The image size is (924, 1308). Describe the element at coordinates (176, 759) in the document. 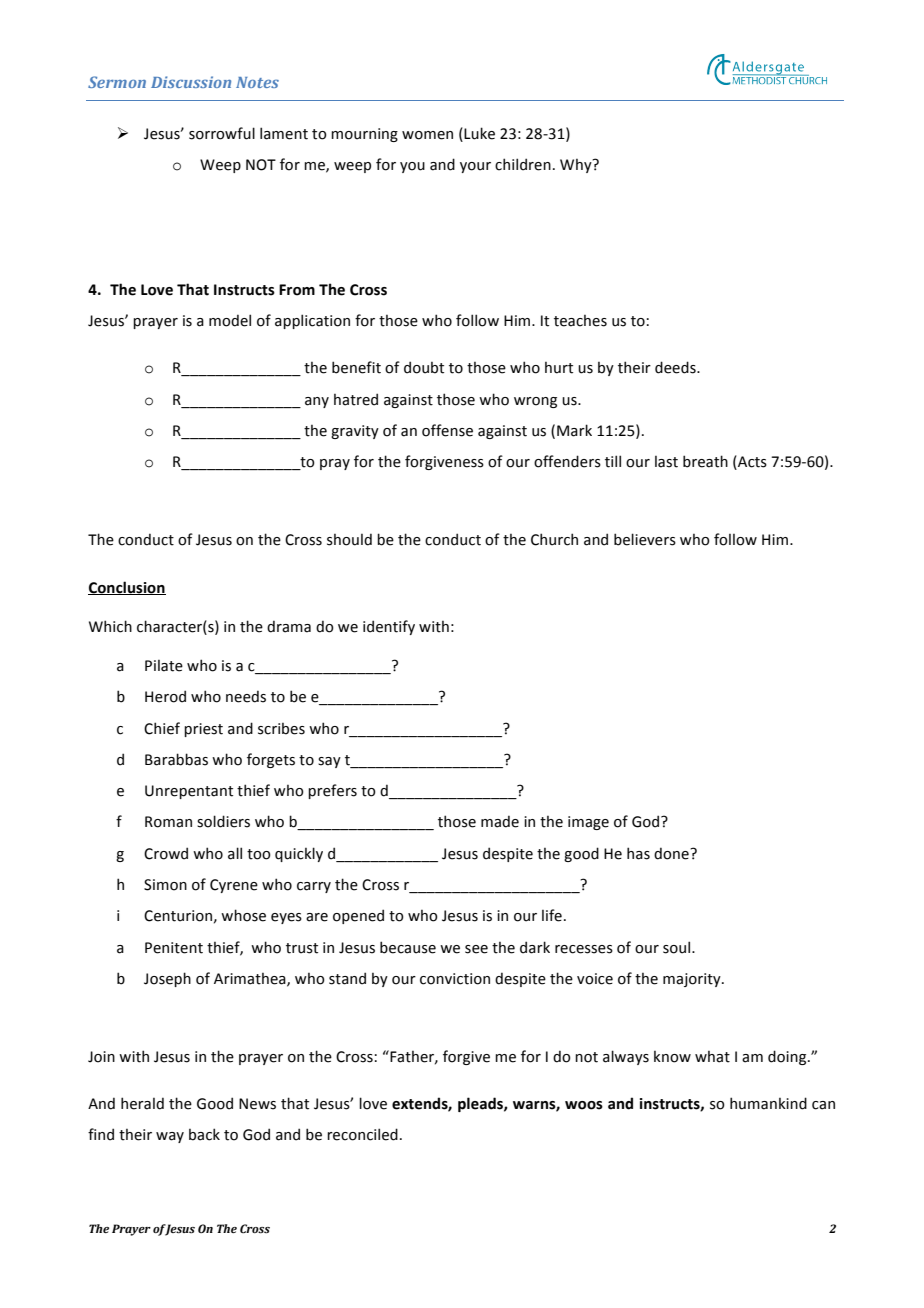

I see `Barabbas` at that location.
